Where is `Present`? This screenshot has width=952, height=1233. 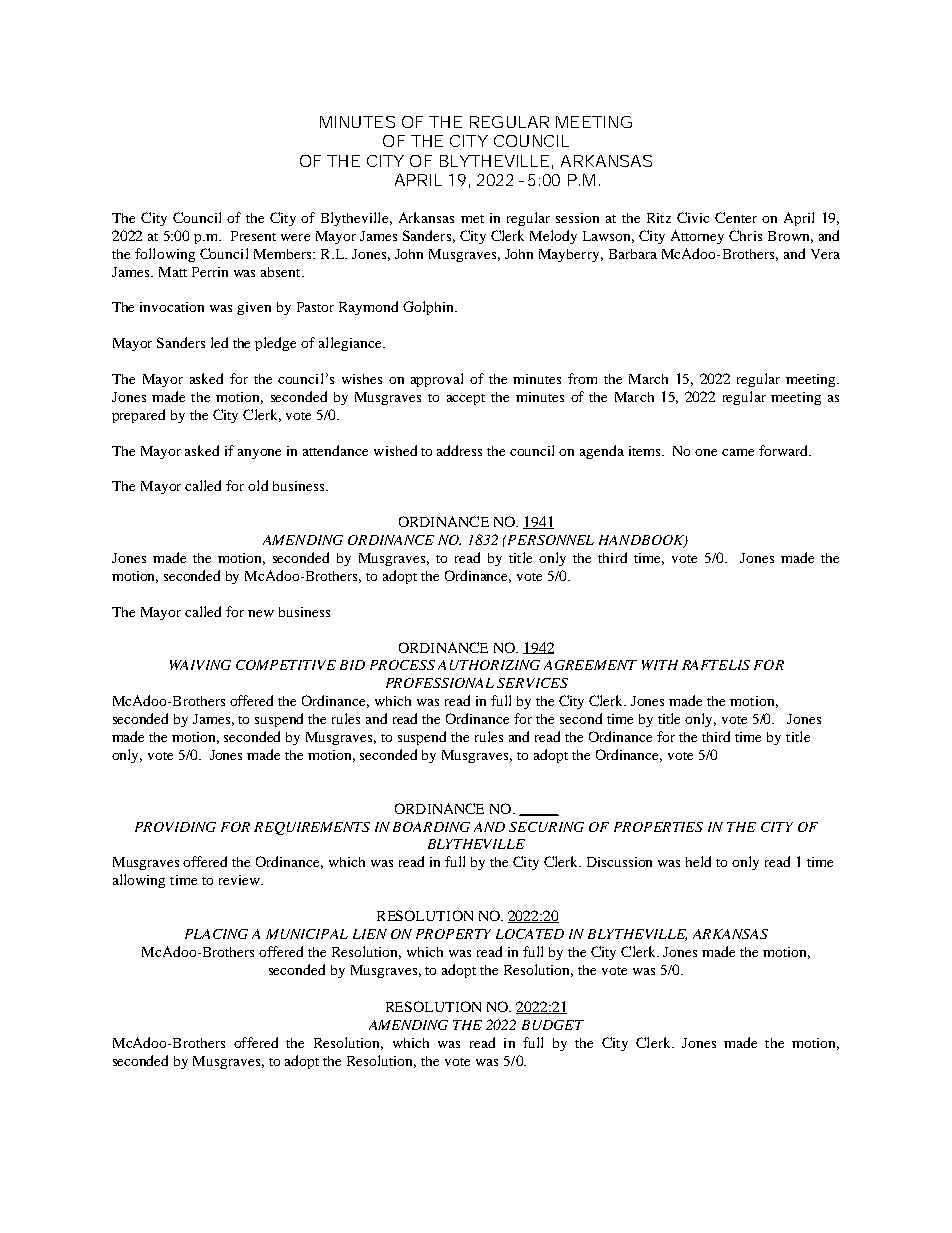
Present is located at coordinates (253, 236).
